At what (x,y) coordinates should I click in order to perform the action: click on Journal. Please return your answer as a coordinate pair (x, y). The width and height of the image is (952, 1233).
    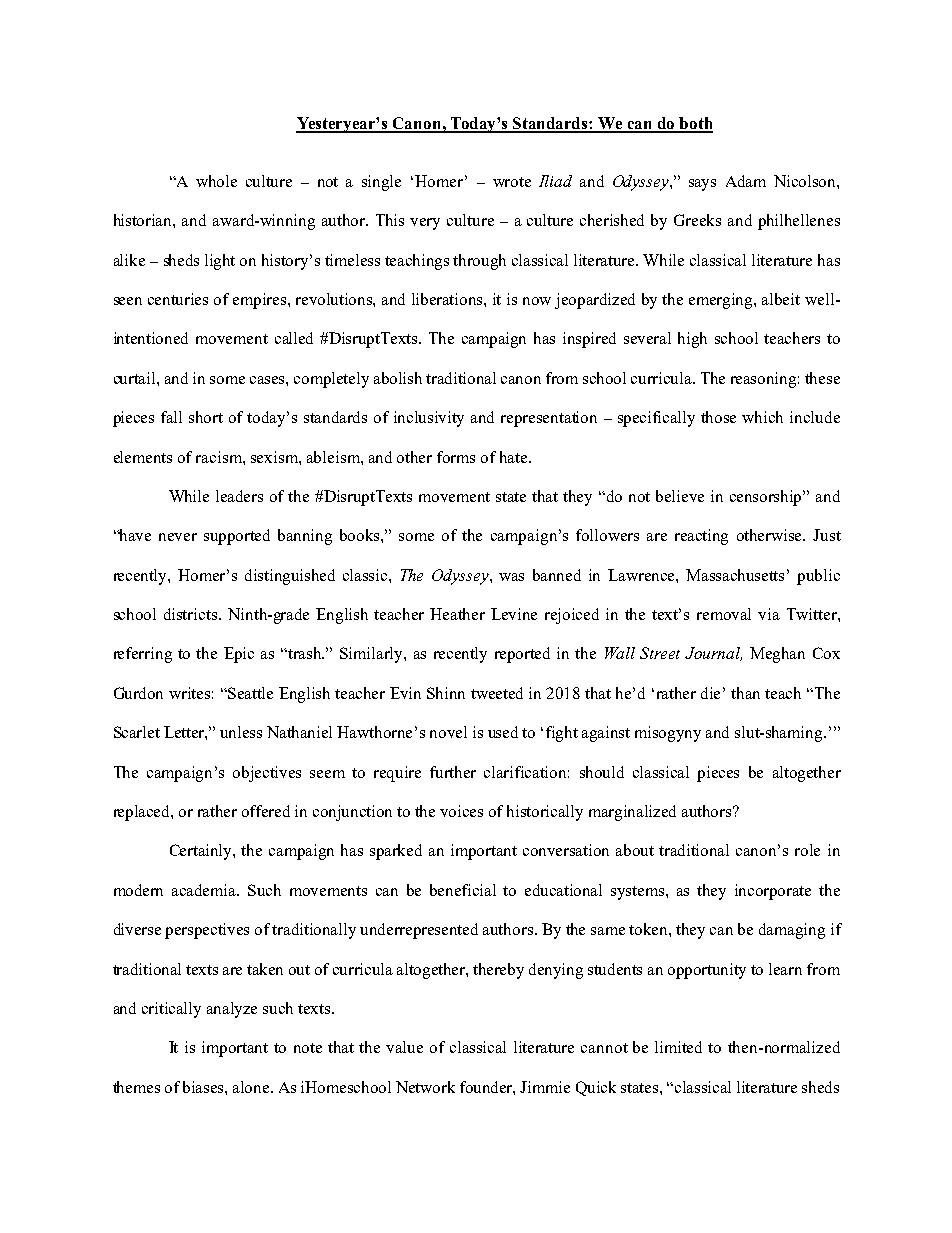
    Looking at the image, I should click on (713, 654).
